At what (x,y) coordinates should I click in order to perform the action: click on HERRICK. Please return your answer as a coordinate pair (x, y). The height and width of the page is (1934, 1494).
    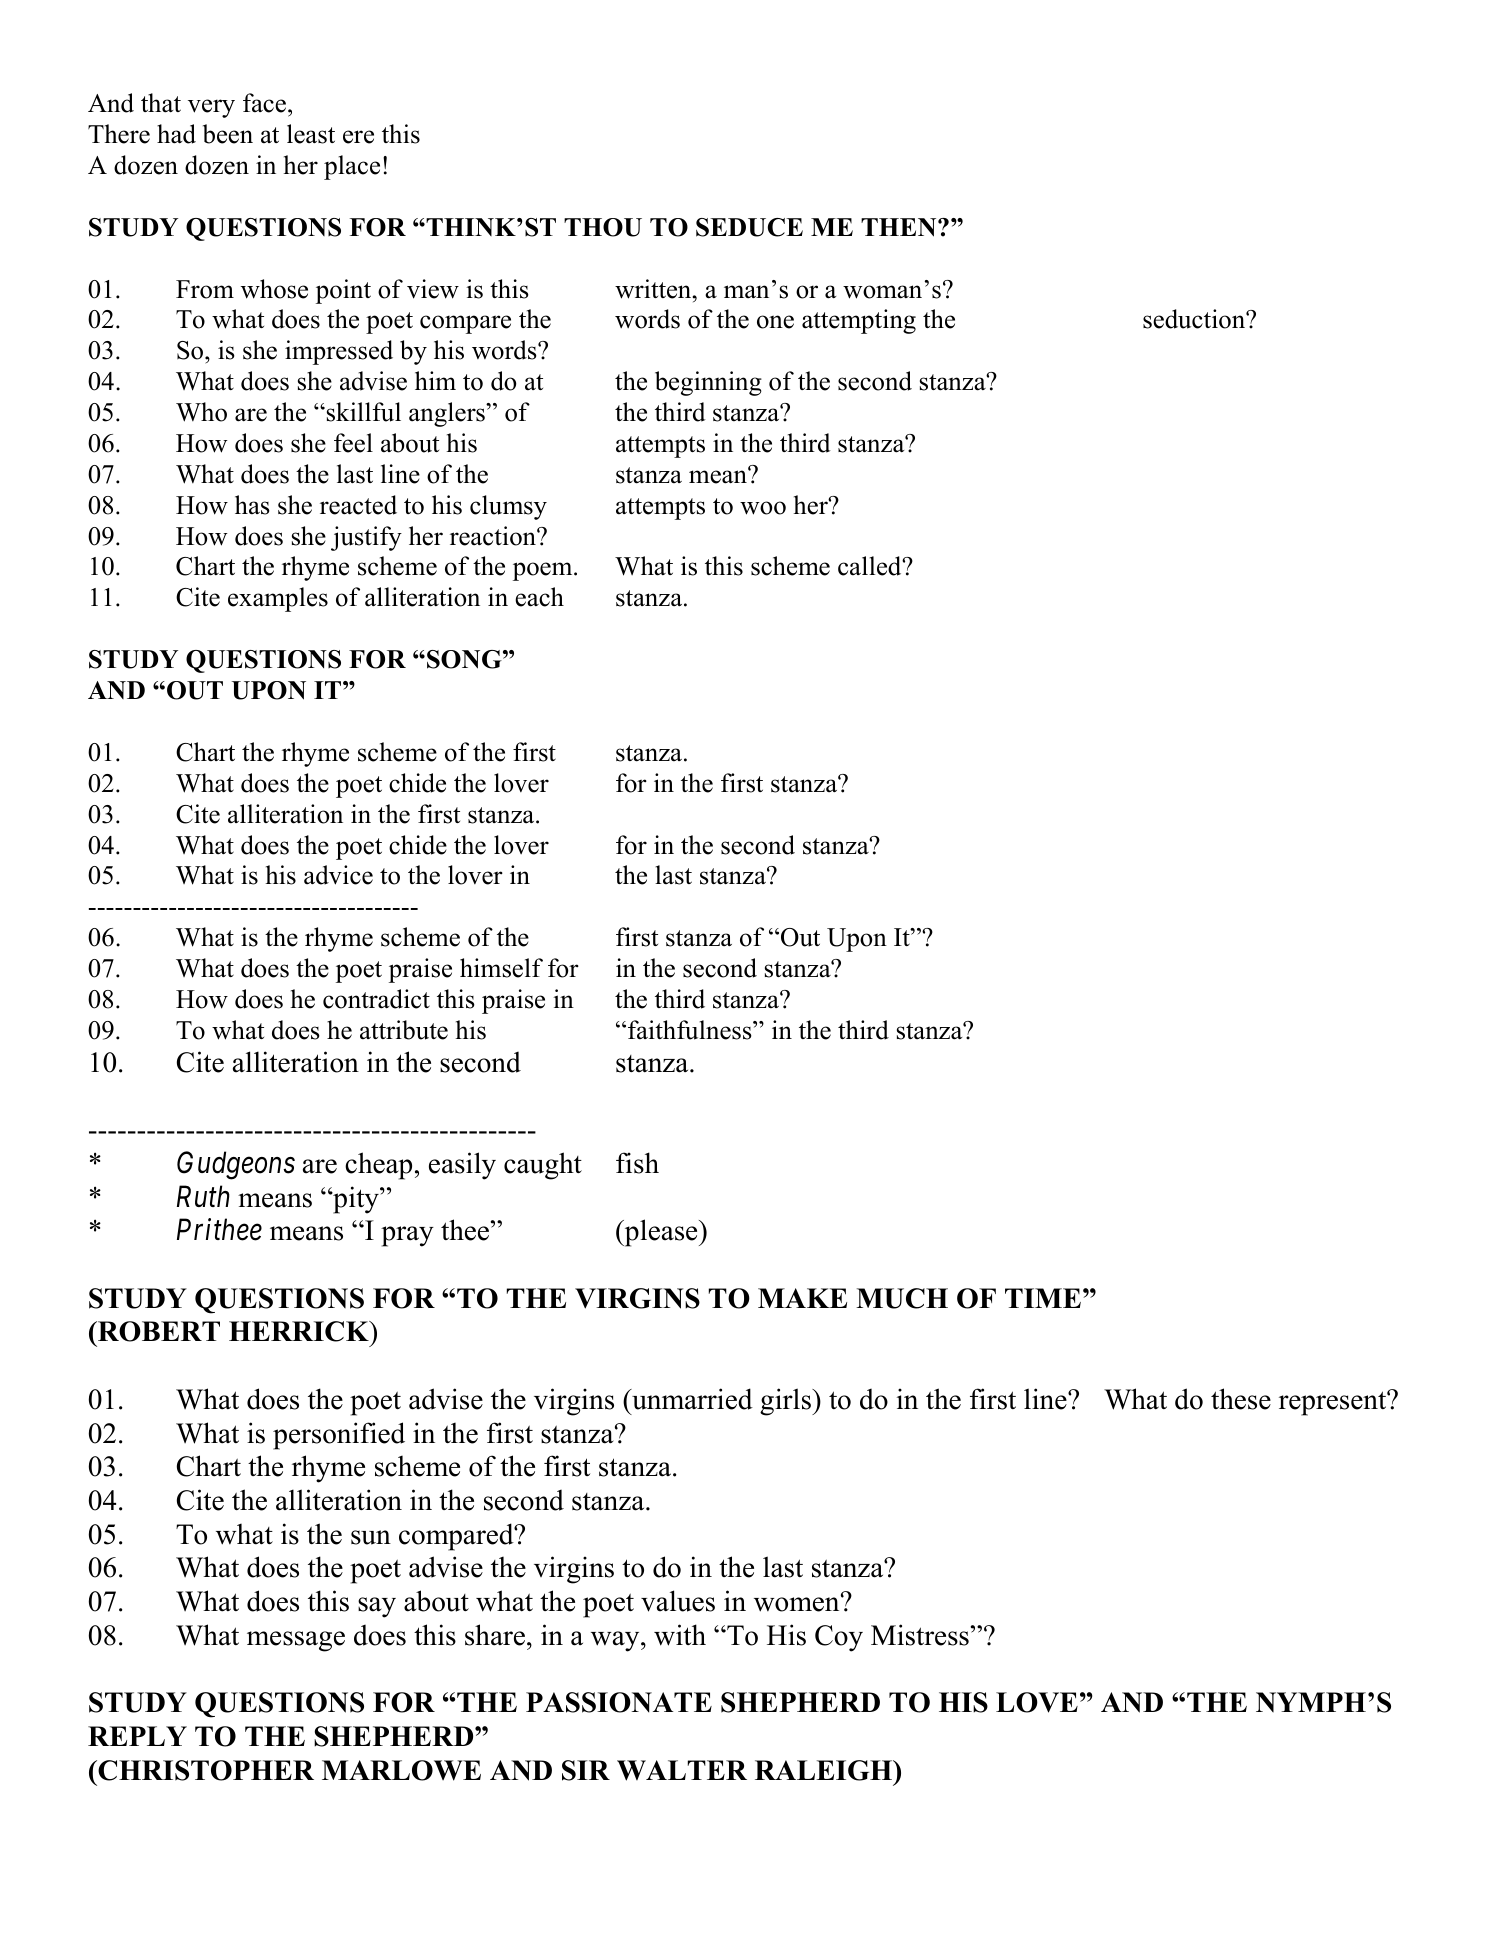
    Looking at the image, I should click on (300, 1331).
